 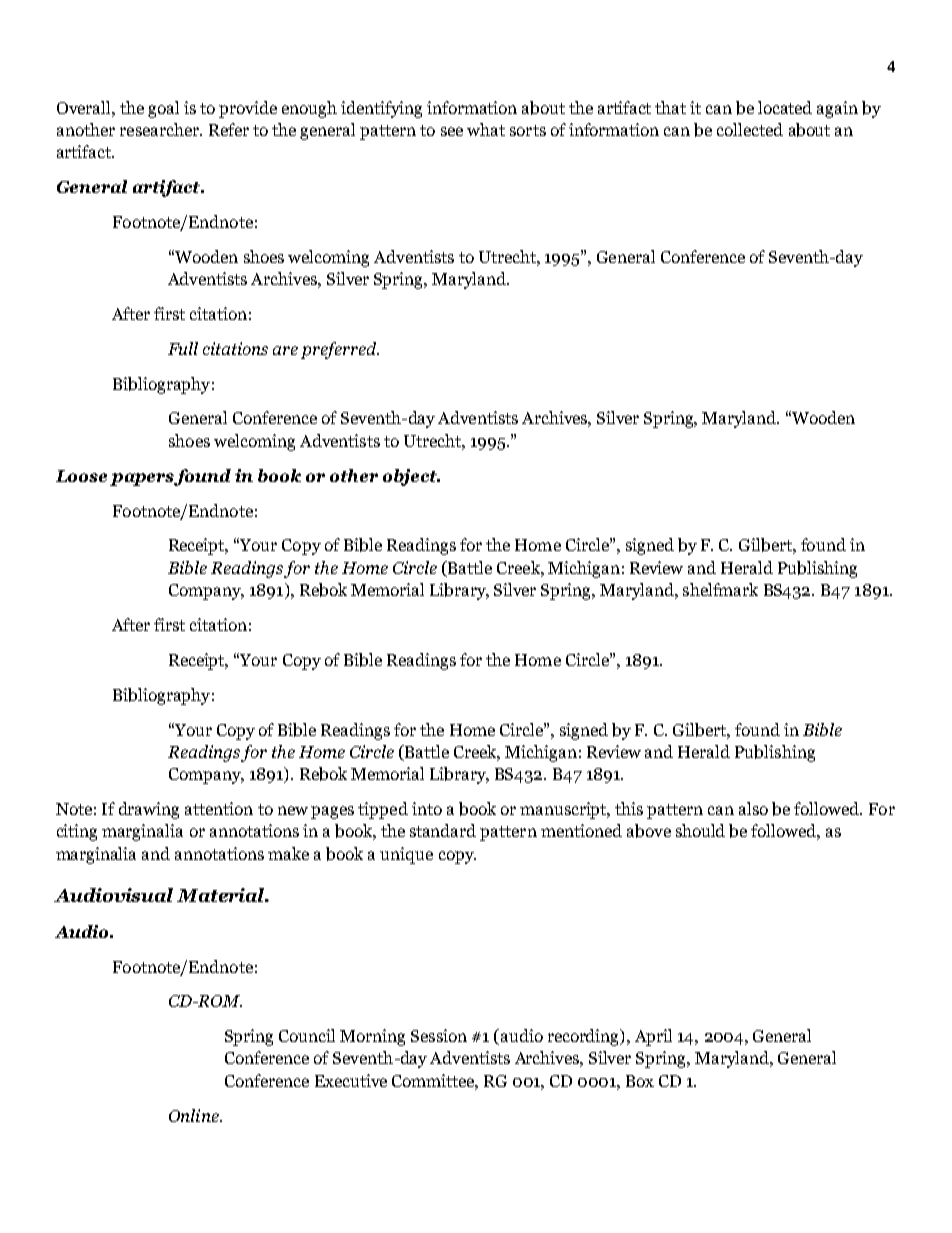 I want to click on also, so click(x=753, y=808).
